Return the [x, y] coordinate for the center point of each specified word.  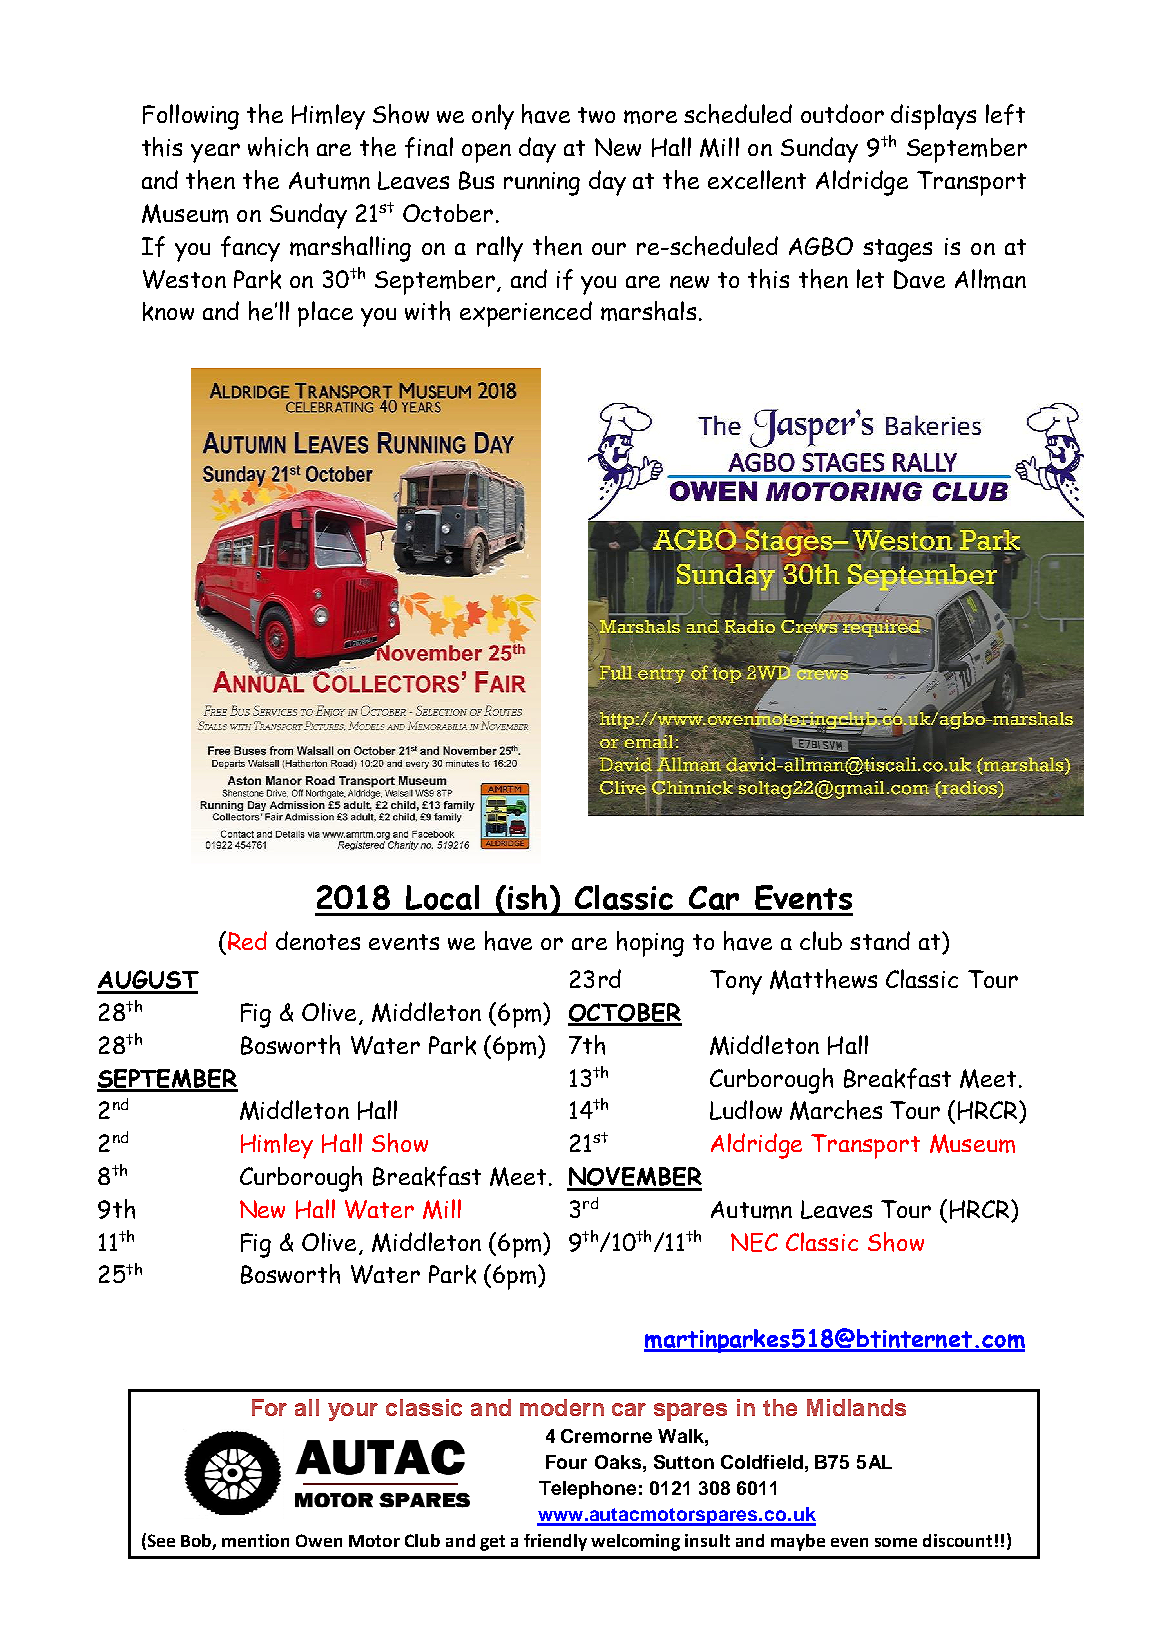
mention [255, 1540]
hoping [650, 944]
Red [246, 940]
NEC [754, 1242]
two [596, 115]
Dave [919, 279]
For [269, 1407]
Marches [836, 1110]
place [325, 314]
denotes [318, 940]
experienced [526, 314]
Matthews [823, 979]
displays [933, 117]
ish [527, 897]
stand [880, 940]
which [278, 147]
